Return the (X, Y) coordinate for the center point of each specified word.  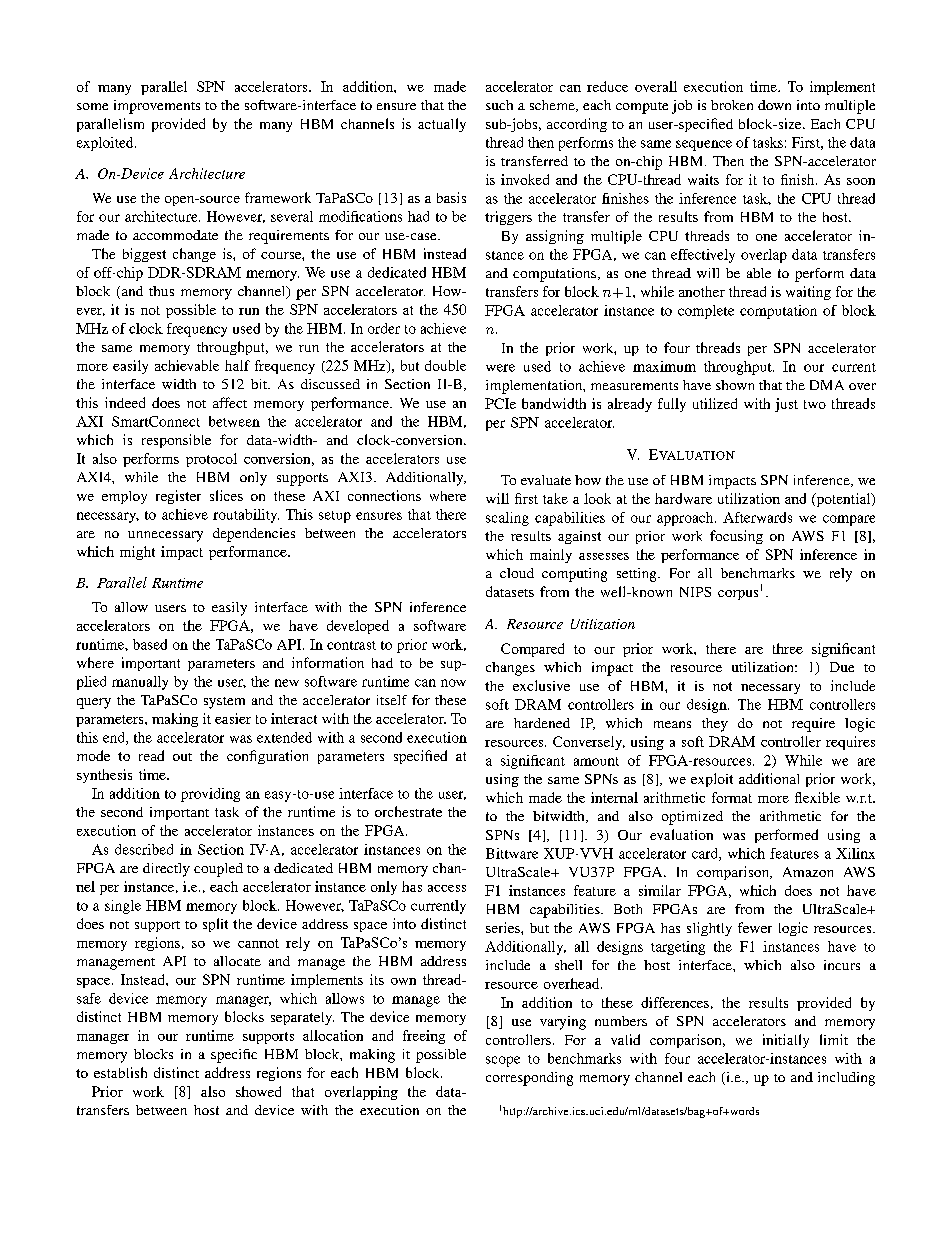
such (499, 105)
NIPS (695, 592)
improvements (157, 107)
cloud (517, 573)
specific (234, 1056)
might (137, 553)
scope (503, 1061)
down (774, 105)
